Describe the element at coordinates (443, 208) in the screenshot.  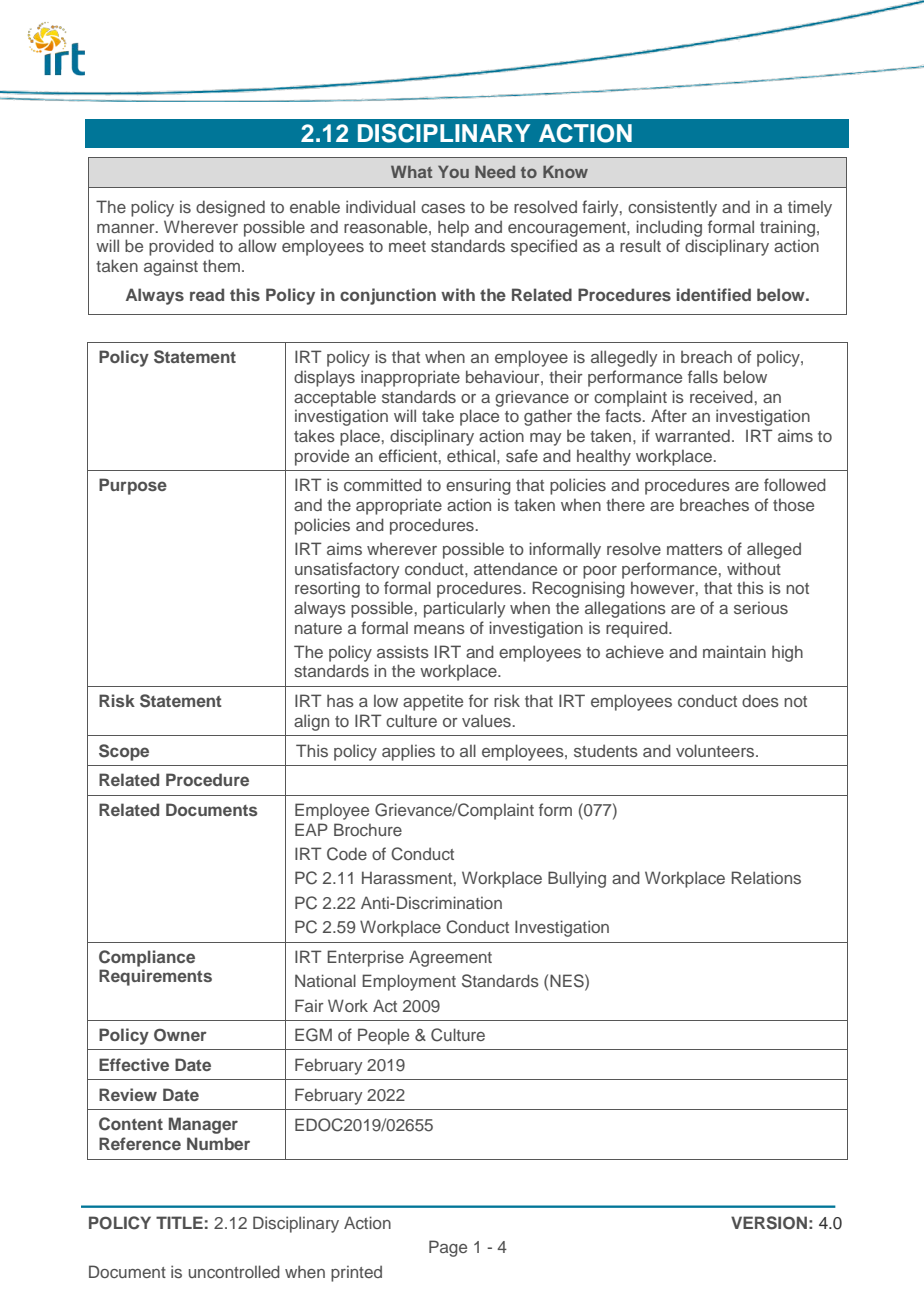
I see `cases` at that location.
